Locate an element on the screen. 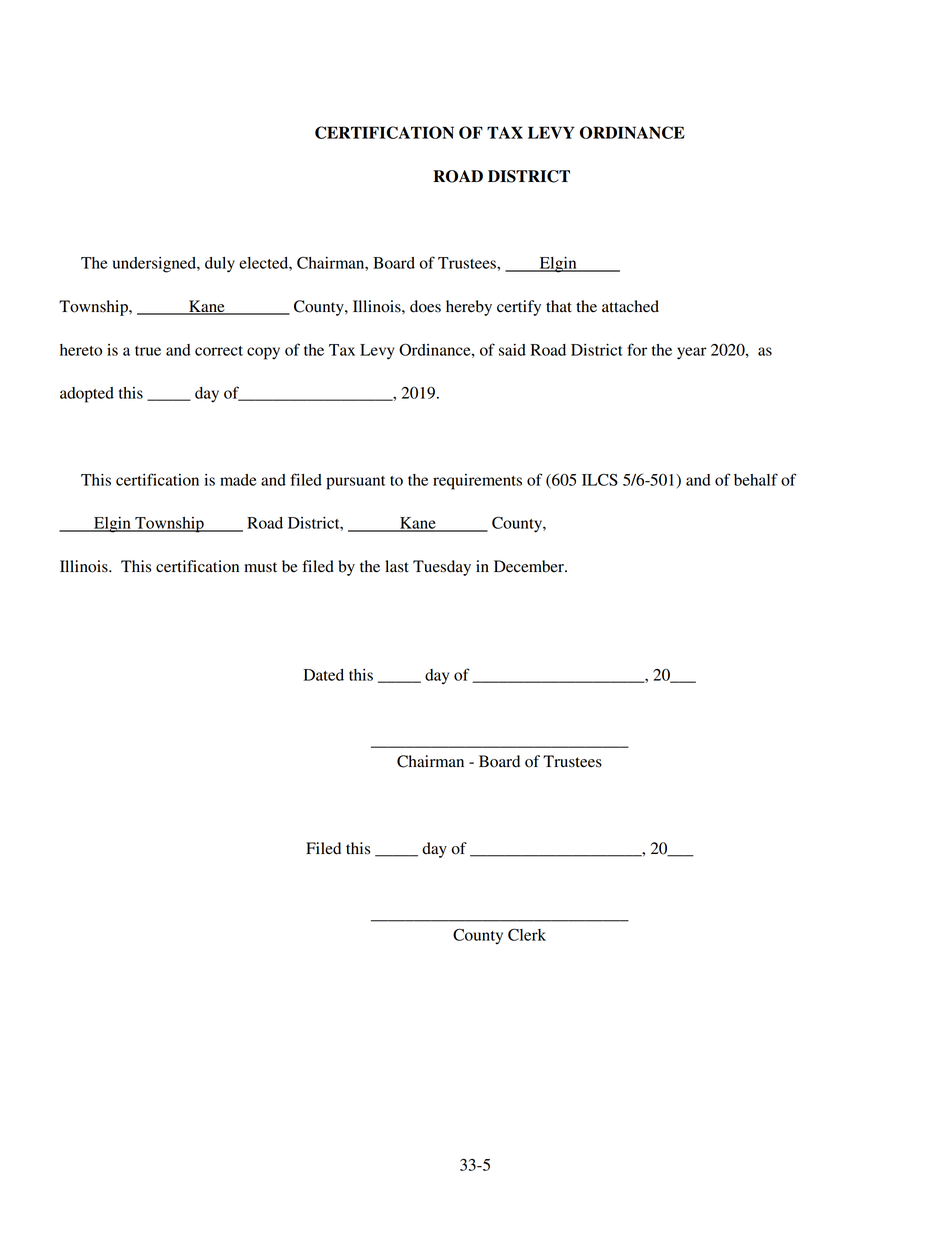  Tuesday is located at coordinates (442, 568).
